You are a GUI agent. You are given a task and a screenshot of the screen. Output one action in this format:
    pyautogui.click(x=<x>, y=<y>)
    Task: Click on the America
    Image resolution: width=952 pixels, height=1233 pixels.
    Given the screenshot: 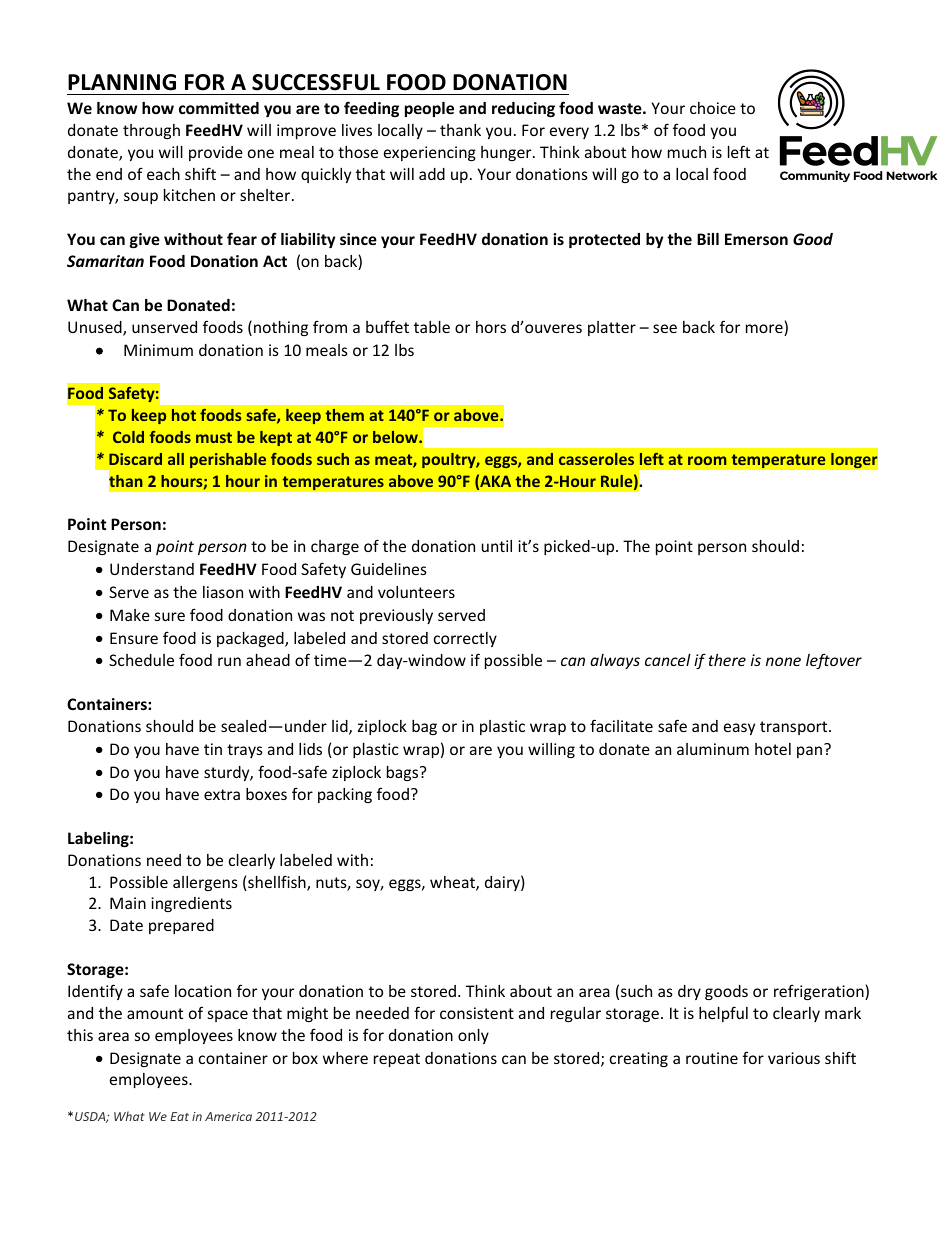 What is the action you would take?
    pyautogui.click(x=228, y=1116)
